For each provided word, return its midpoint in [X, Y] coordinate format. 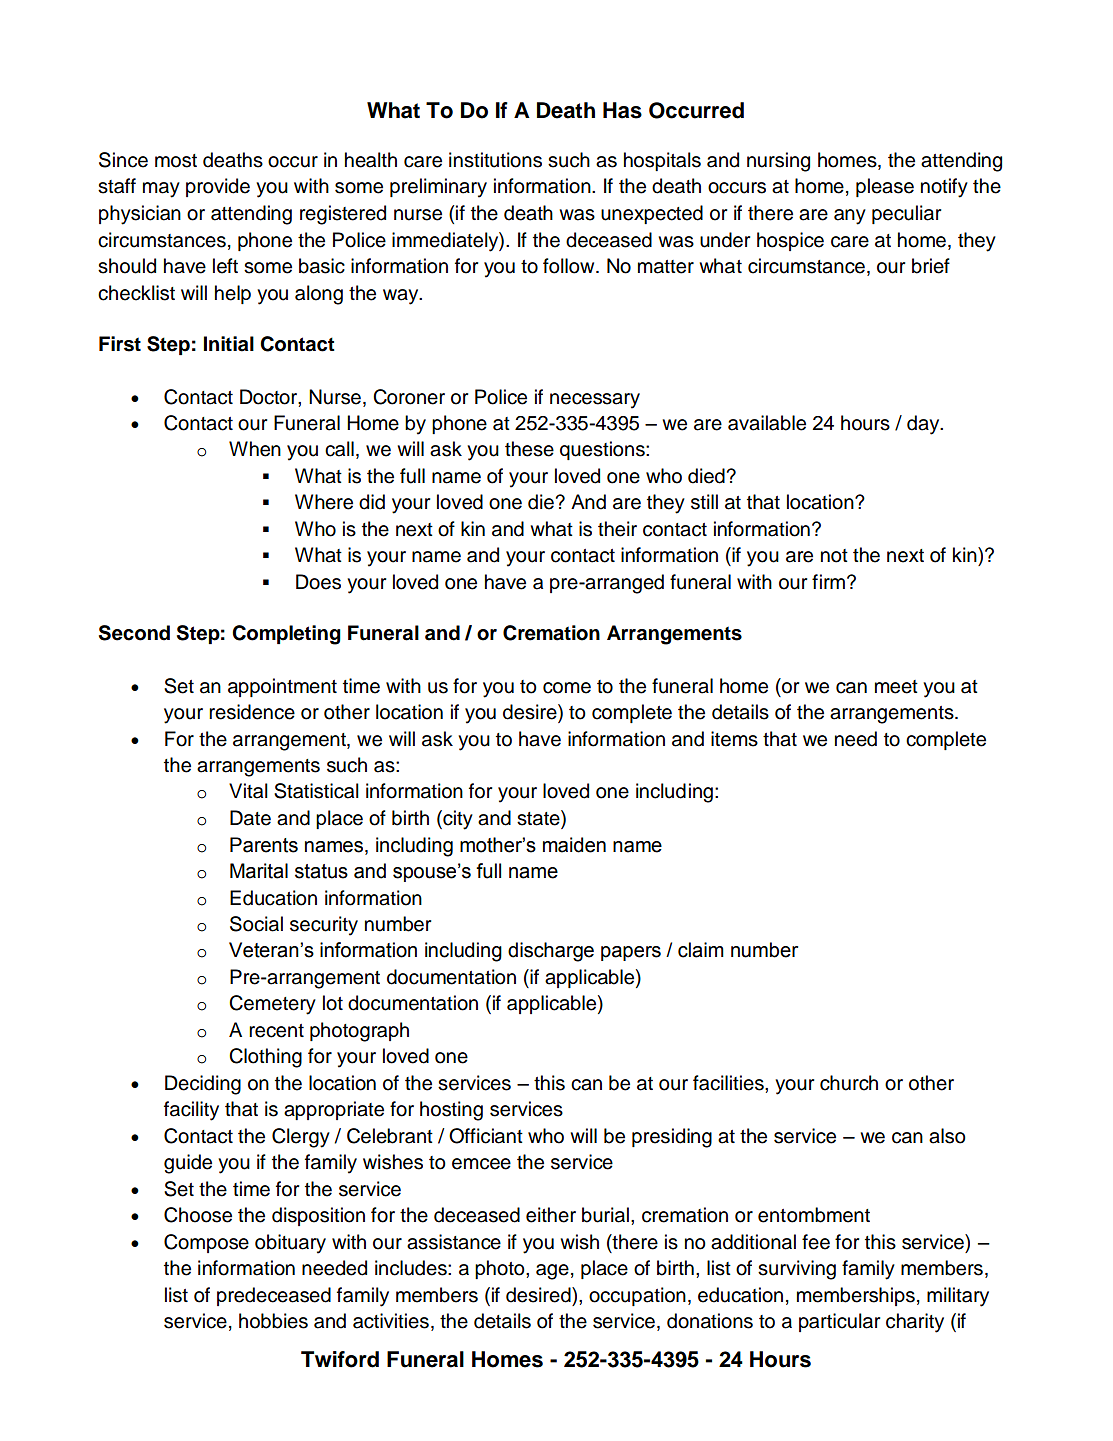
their [617, 529]
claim [701, 950]
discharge [551, 952]
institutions [495, 160]
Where [324, 502]
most [176, 161]
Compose [206, 1243]
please [885, 187]
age [552, 1272]
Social [256, 924]
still [704, 502]
